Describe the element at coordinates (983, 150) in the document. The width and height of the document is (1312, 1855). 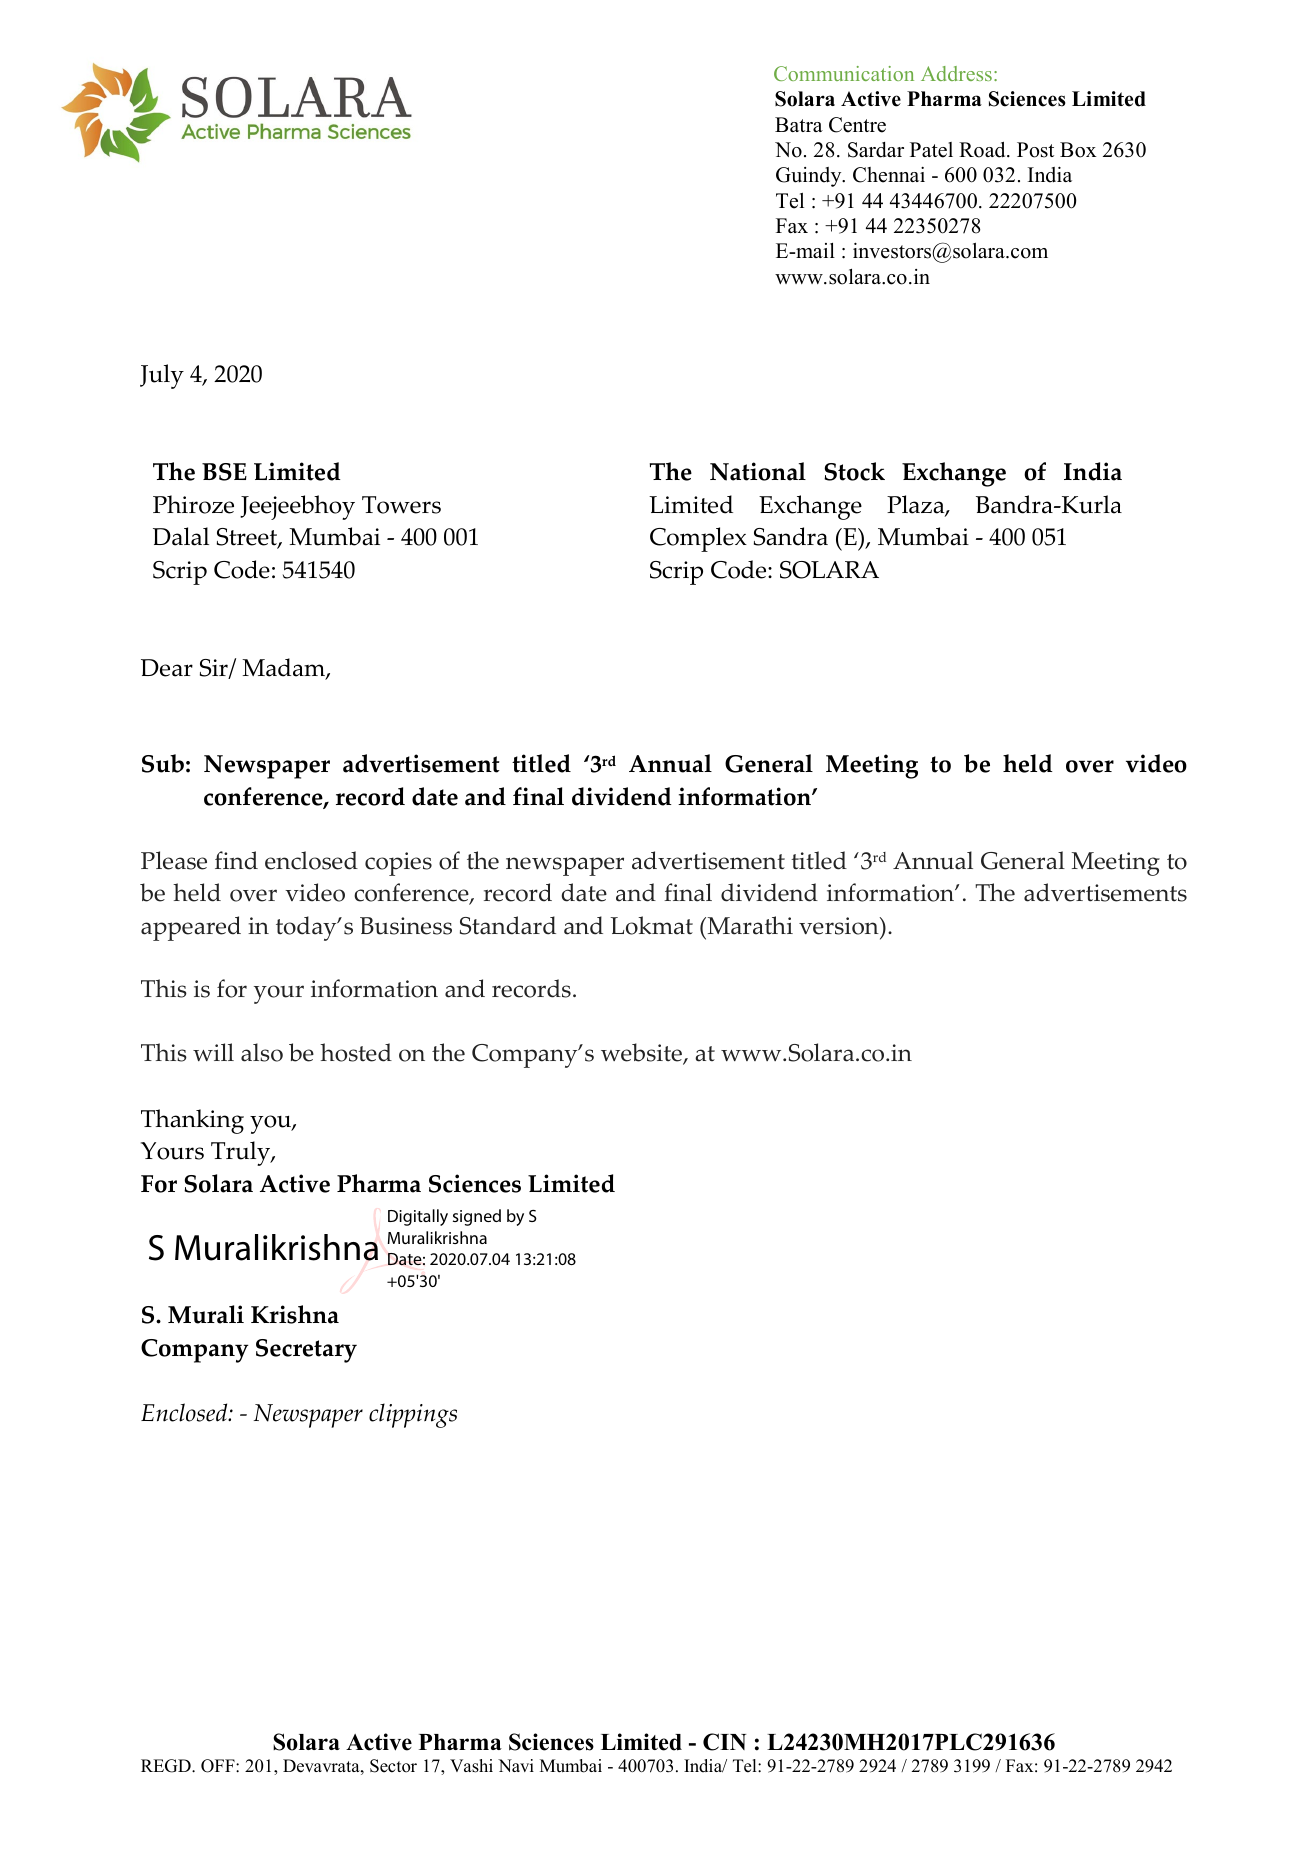
I see `Road` at that location.
